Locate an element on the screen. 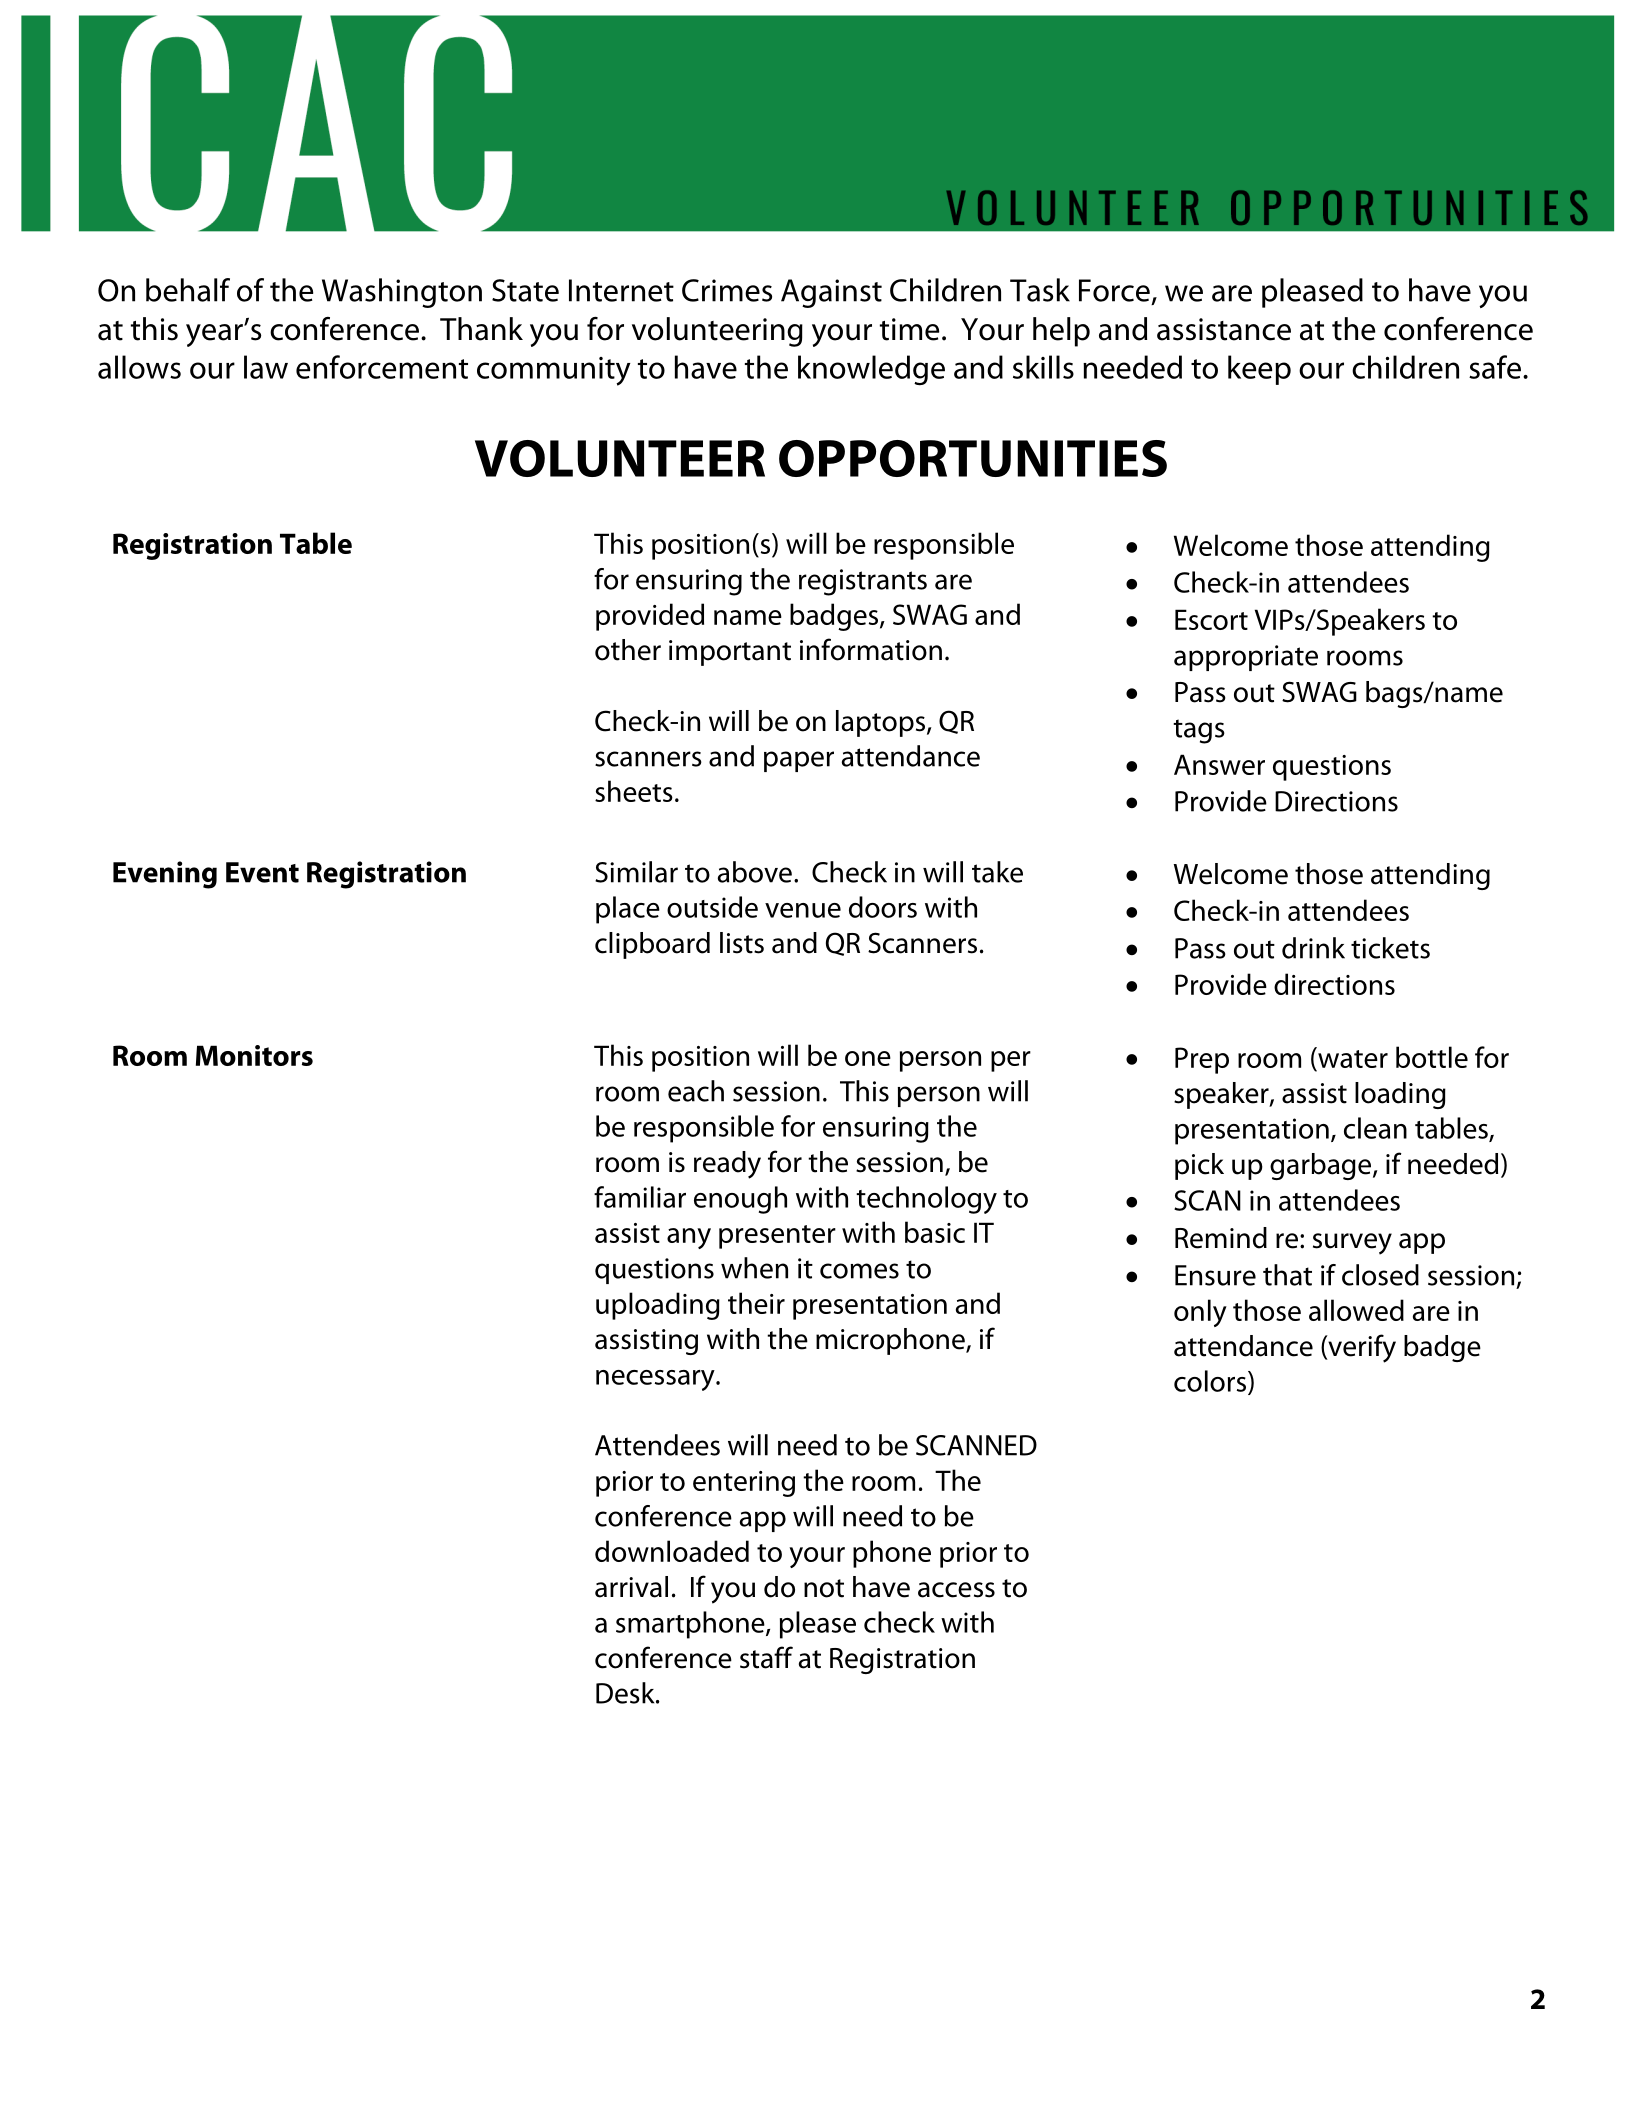 Image resolution: width=1642 pixels, height=2125 pixels. lists is located at coordinates (742, 943).
